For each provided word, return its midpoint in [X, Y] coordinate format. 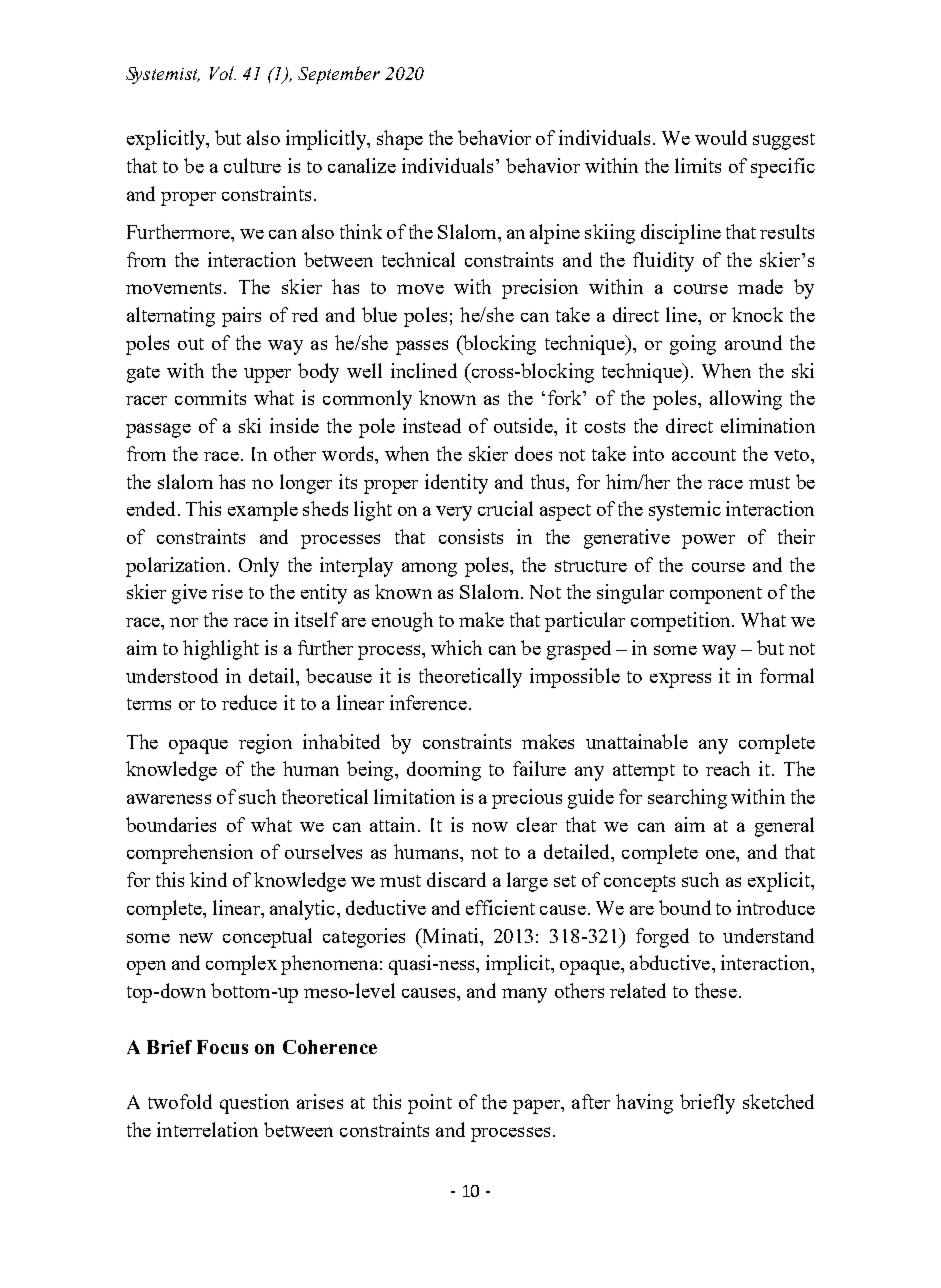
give [189, 594]
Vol [223, 73]
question [254, 1104]
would [721, 137]
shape [400, 140]
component [716, 595]
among [429, 569]
